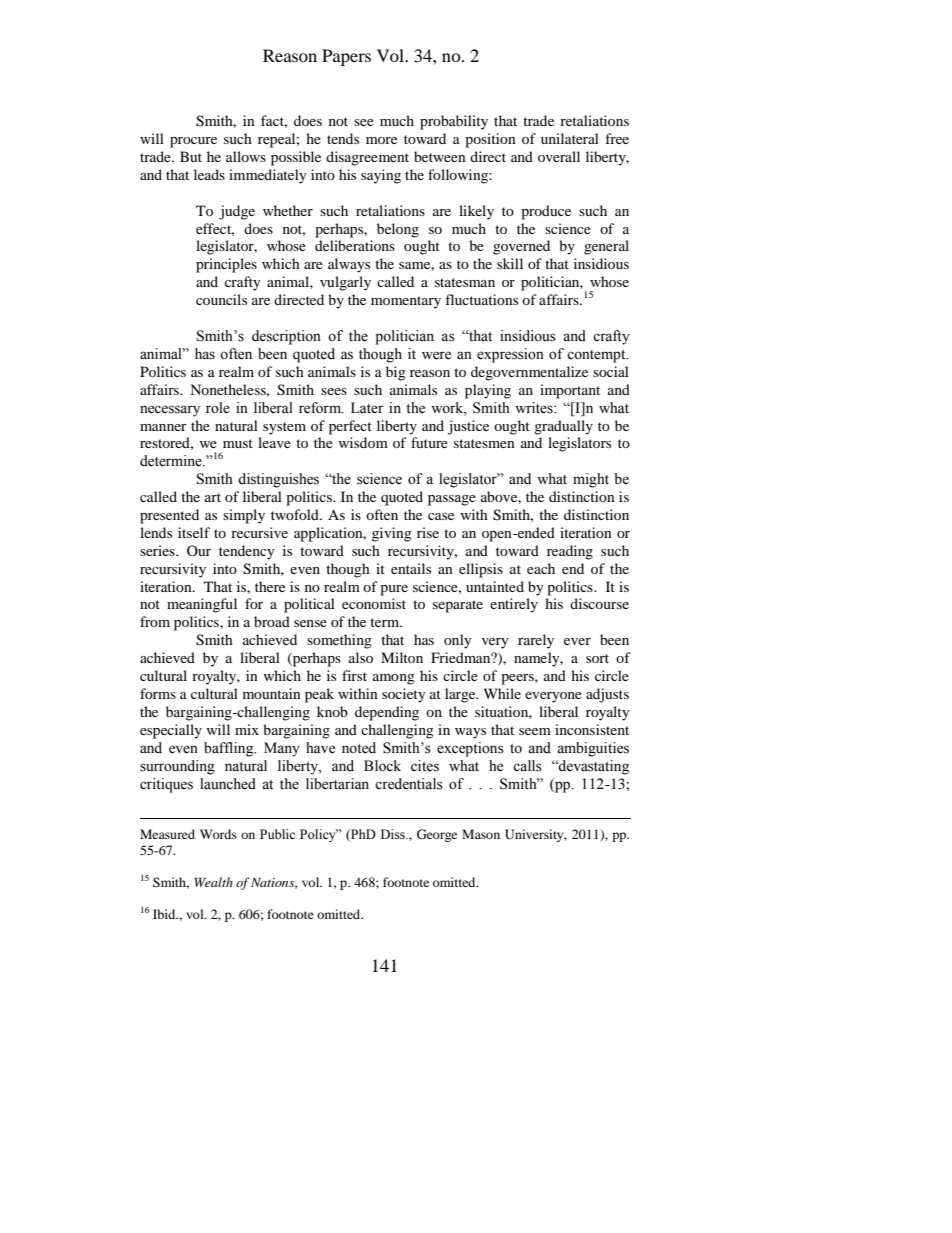  What do you see at coordinates (346, 57) in the screenshot?
I see `Papers` at bounding box center [346, 57].
